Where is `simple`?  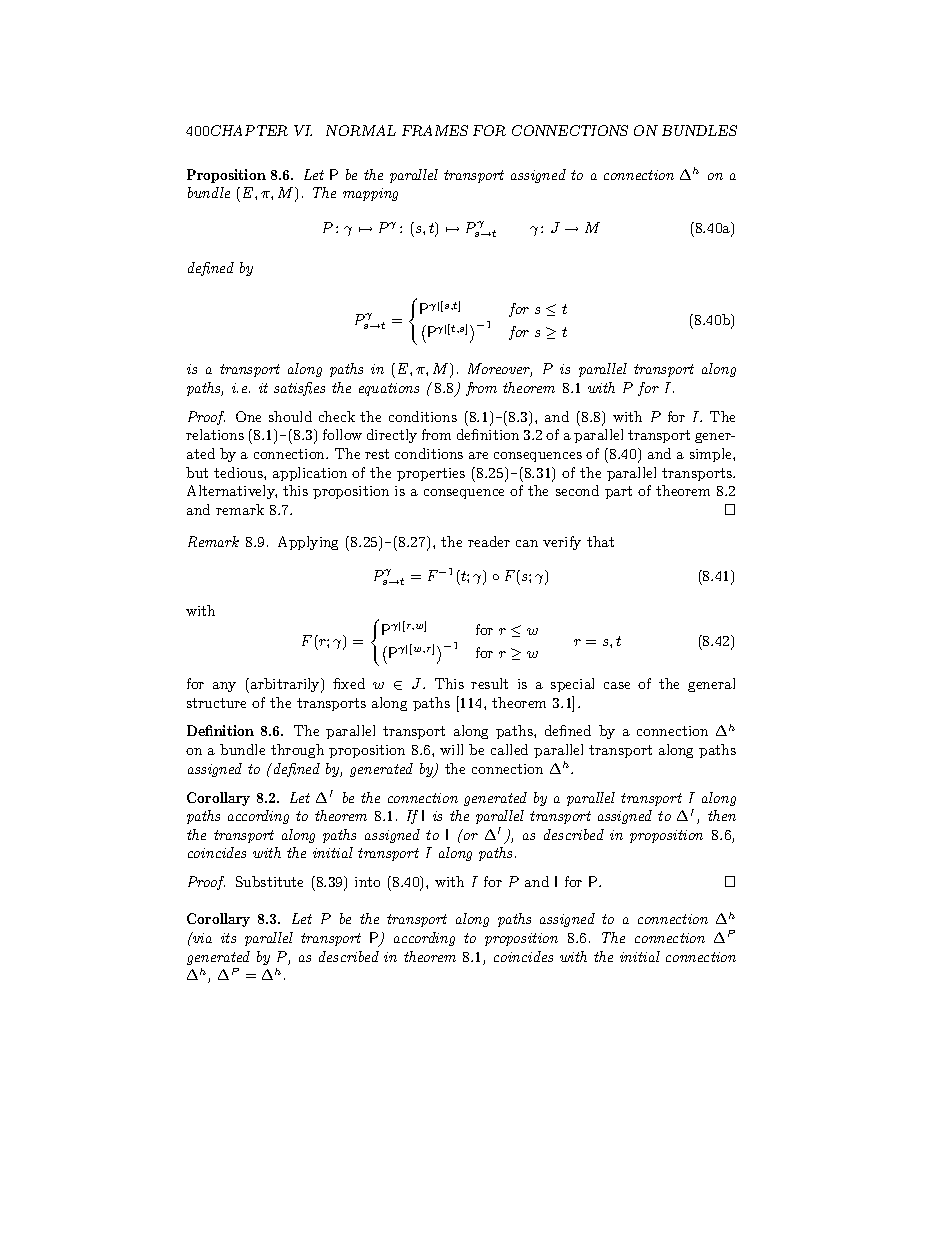
simple is located at coordinates (712, 455).
